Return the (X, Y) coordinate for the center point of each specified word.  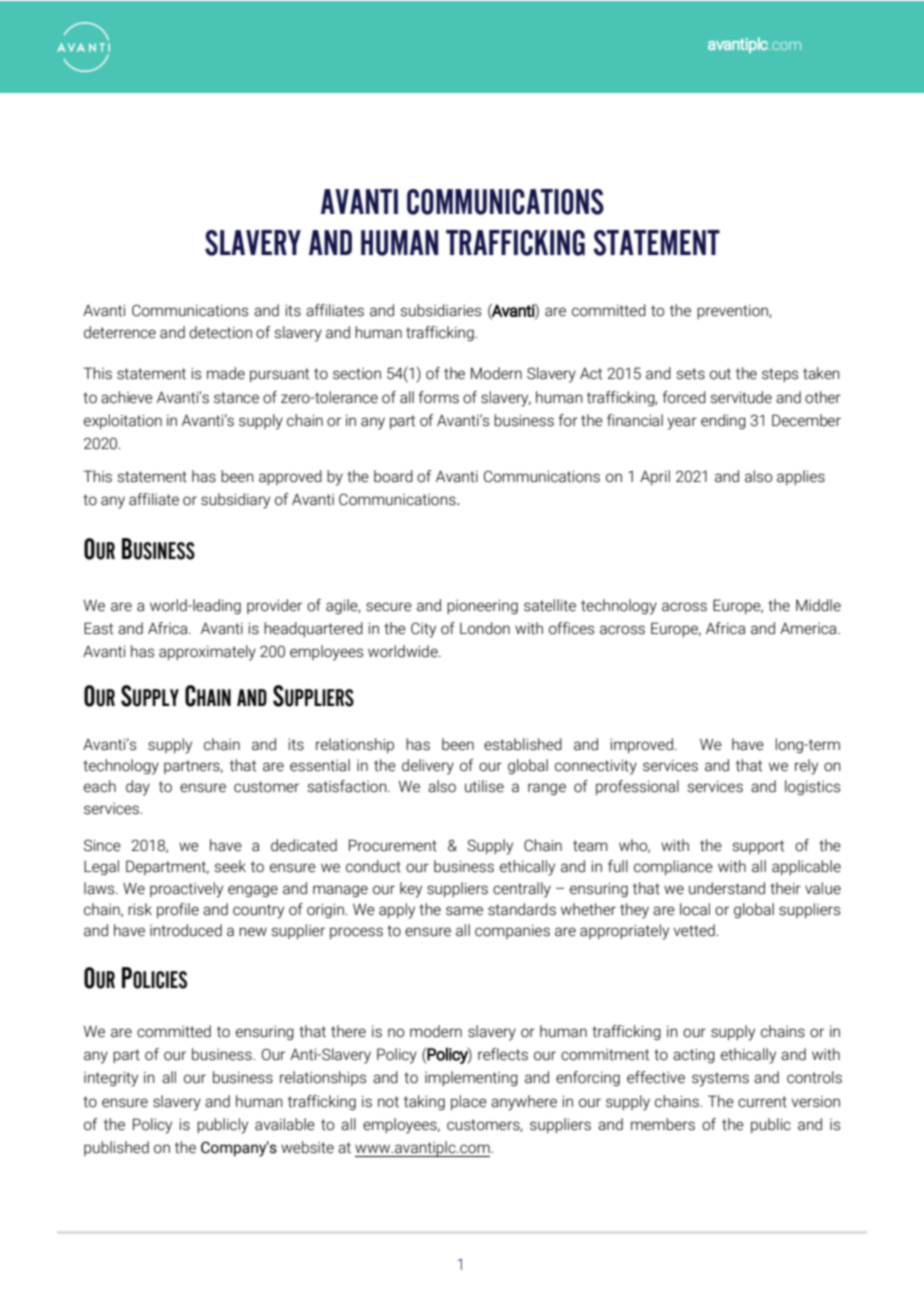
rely (806, 767)
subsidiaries (440, 310)
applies (801, 477)
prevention (733, 312)
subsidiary (235, 501)
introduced (186, 930)
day (138, 788)
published (116, 1148)
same (464, 911)
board (393, 476)
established (523, 744)
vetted (695, 930)
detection (220, 332)
